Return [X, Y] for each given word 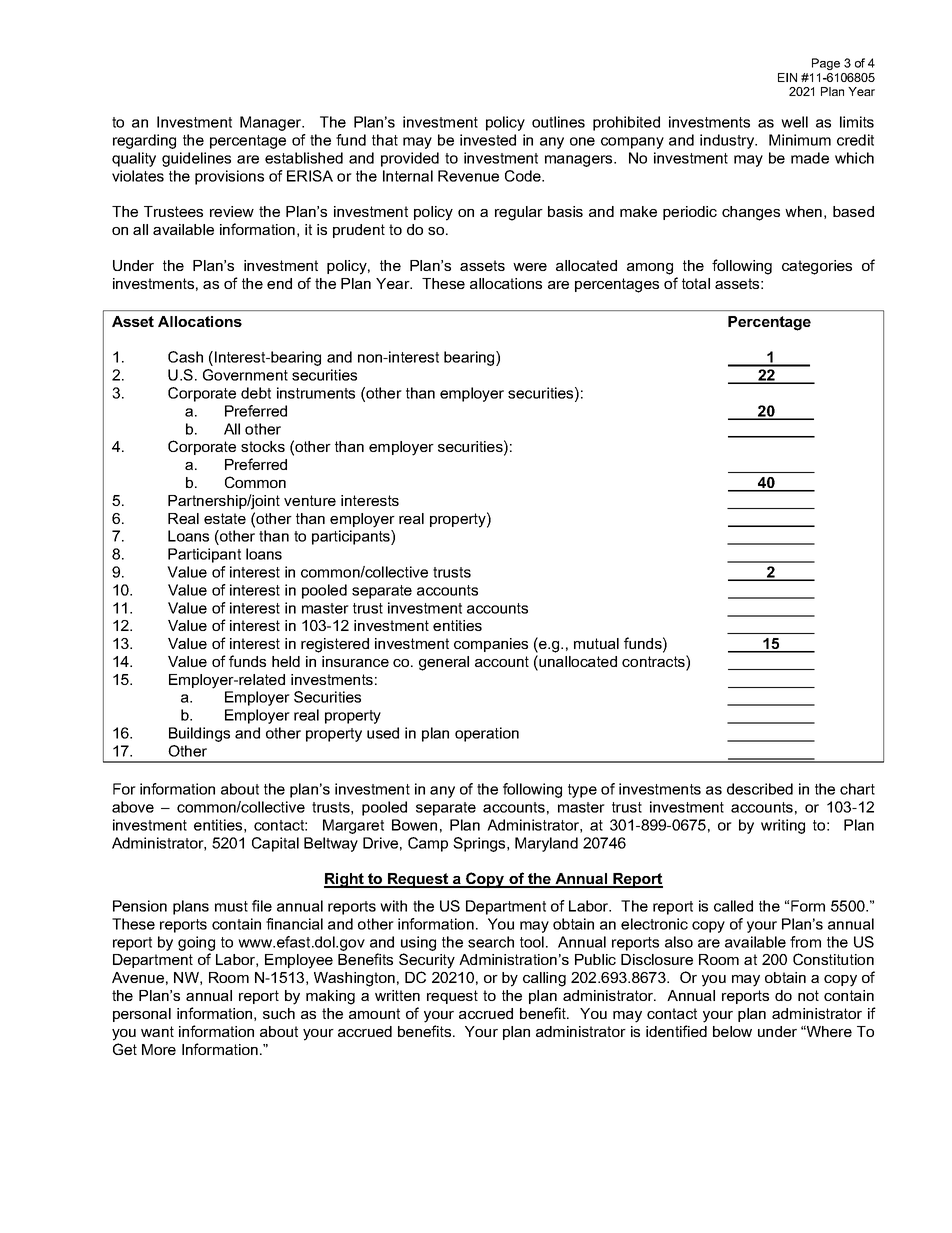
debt [256, 393]
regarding [144, 141]
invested [488, 140]
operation [487, 734]
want [157, 1031]
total [696, 283]
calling [544, 979]
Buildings [199, 734]
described [760, 789]
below [732, 1031]
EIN [787, 77]
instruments [316, 393]
